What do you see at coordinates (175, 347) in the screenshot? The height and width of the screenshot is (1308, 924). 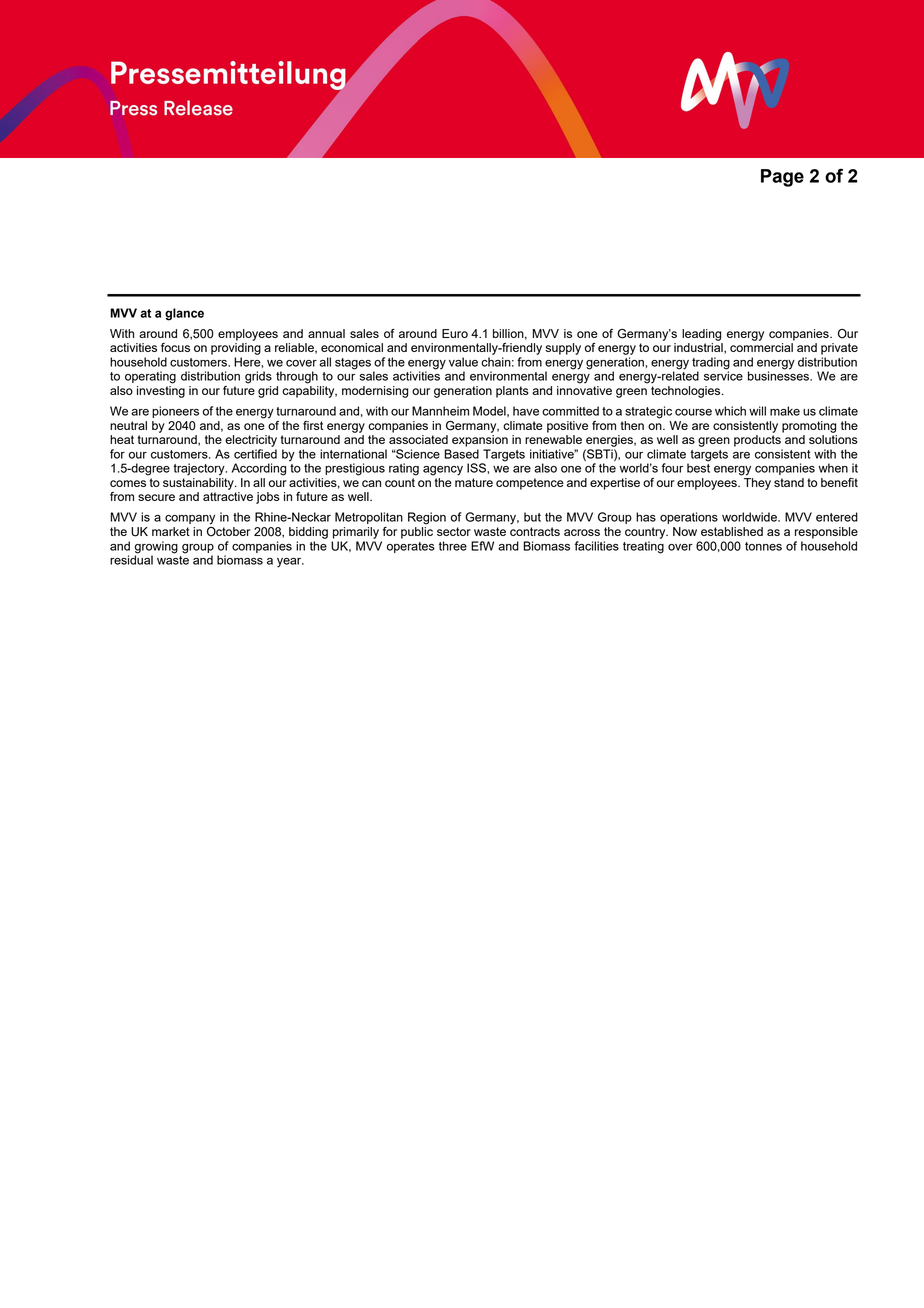 I see `focus` at bounding box center [175, 347].
